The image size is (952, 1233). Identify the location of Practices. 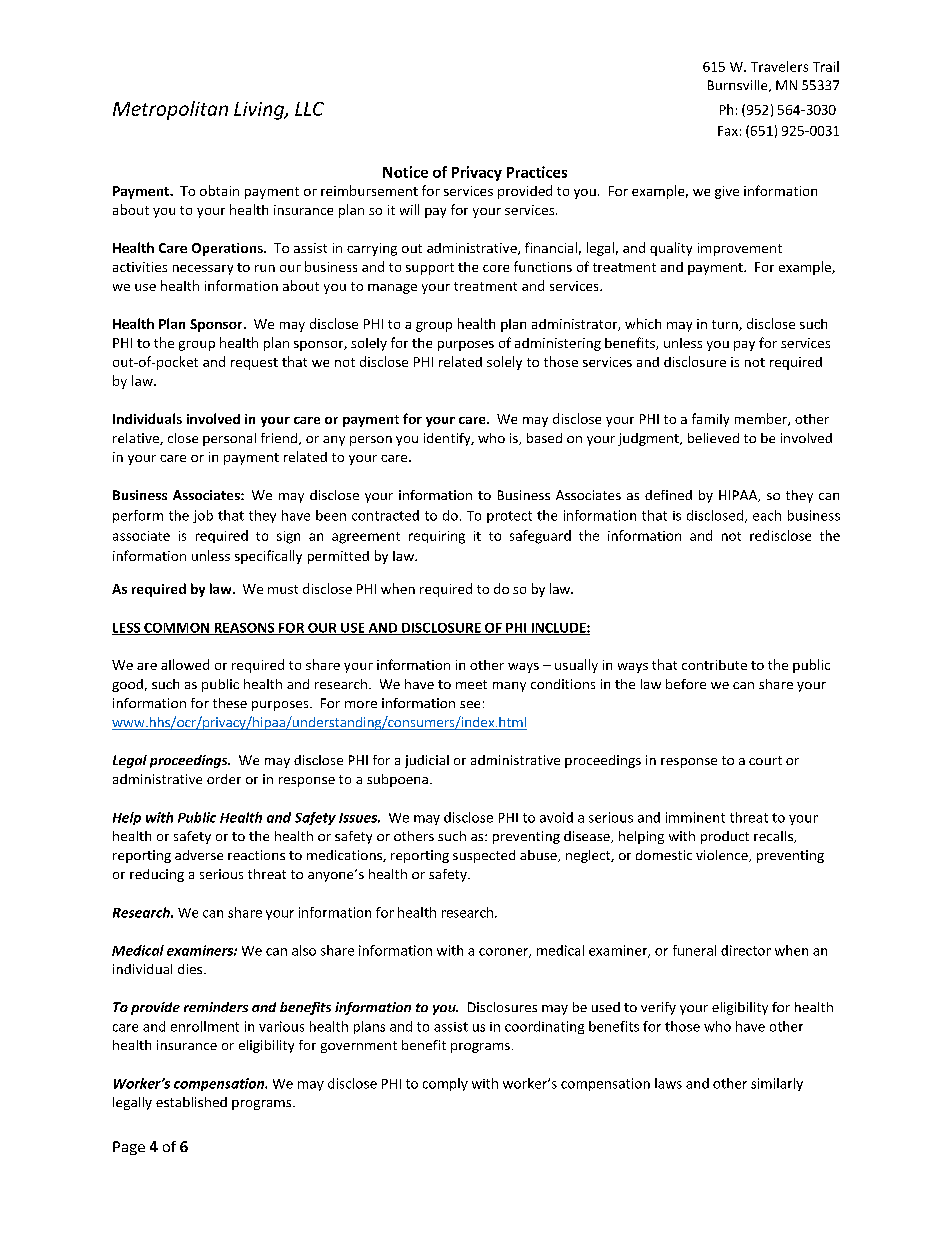
(537, 172).
